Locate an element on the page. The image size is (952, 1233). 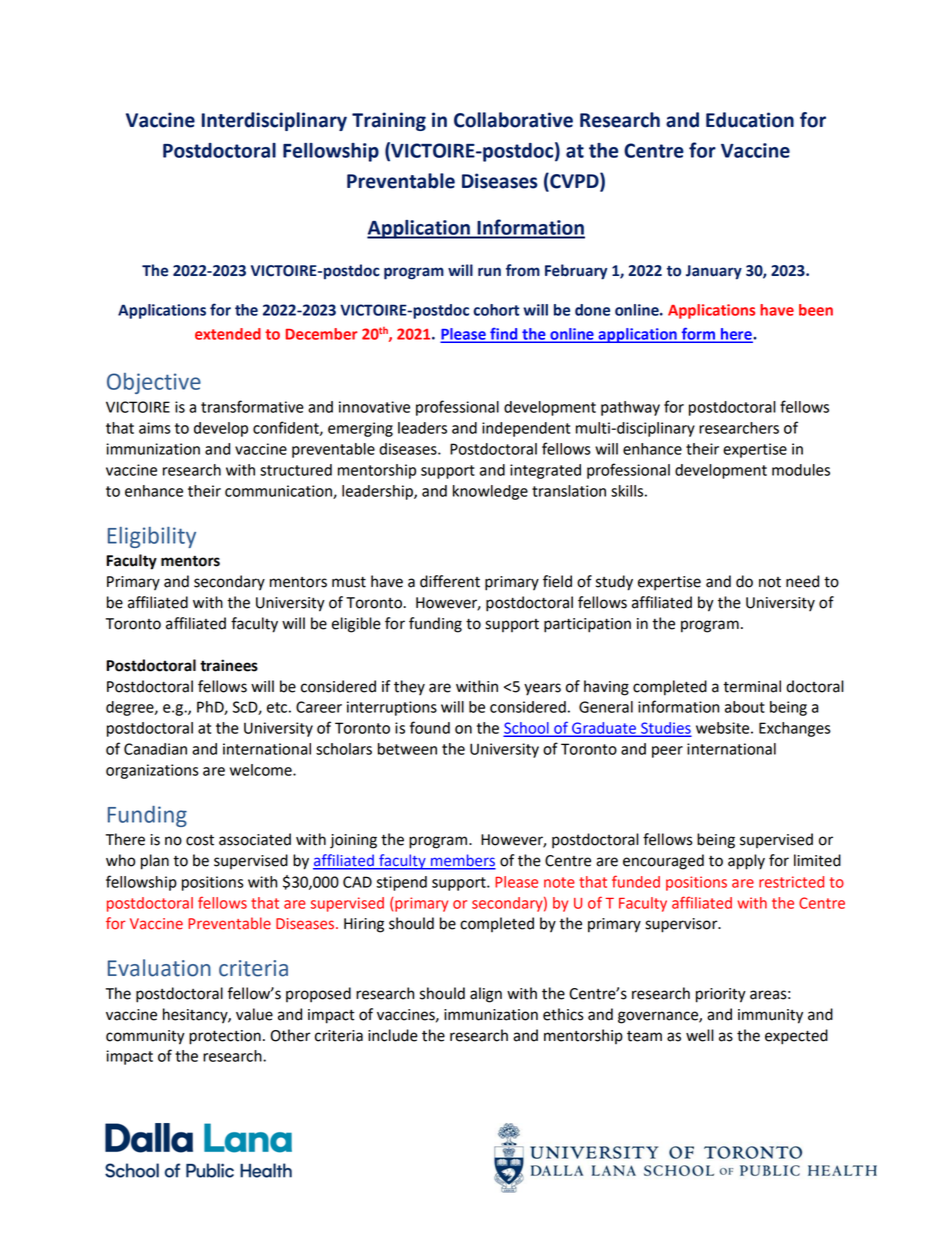
Collaborative is located at coordinates (513, 120).
